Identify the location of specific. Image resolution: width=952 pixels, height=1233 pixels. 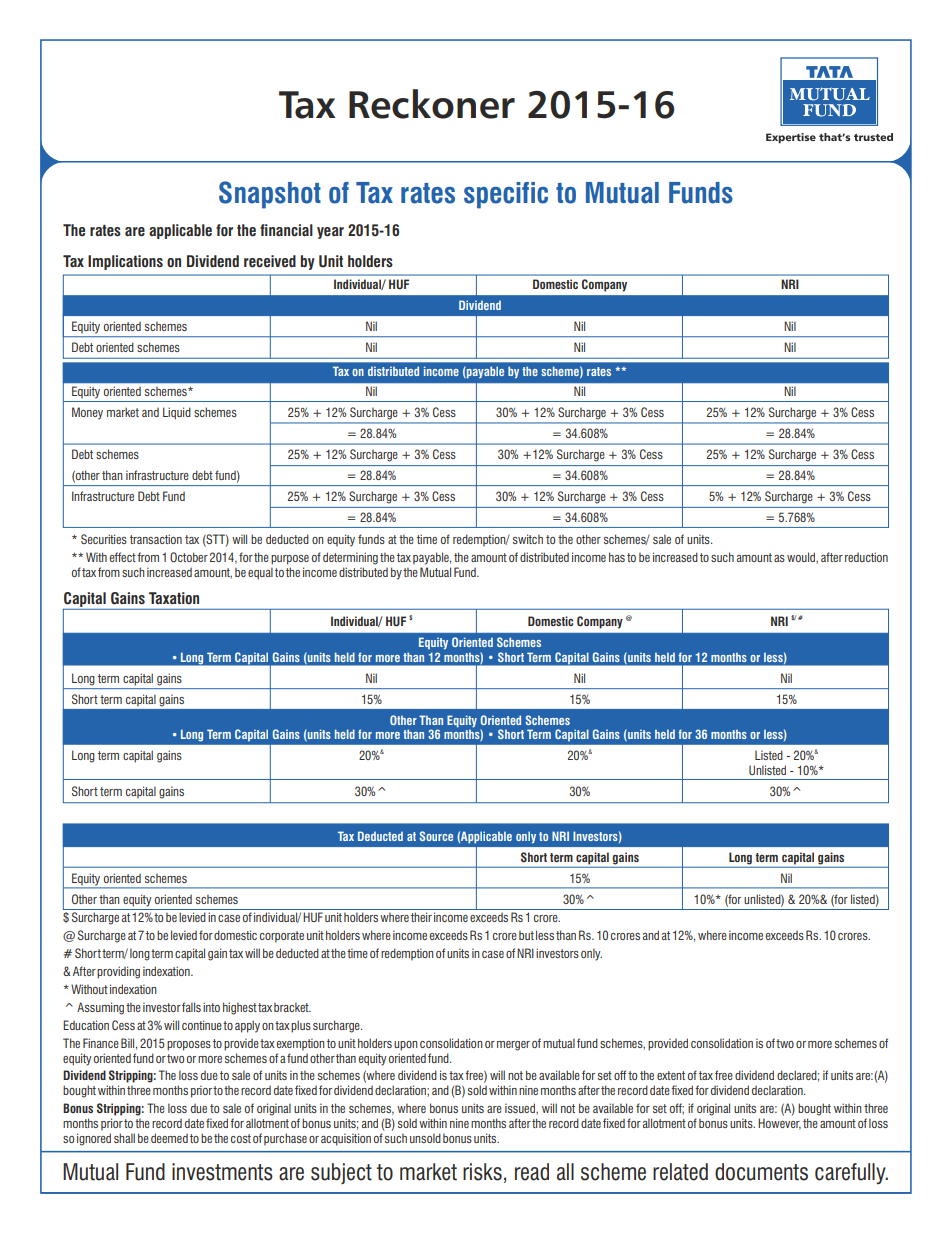
(506, 195).
